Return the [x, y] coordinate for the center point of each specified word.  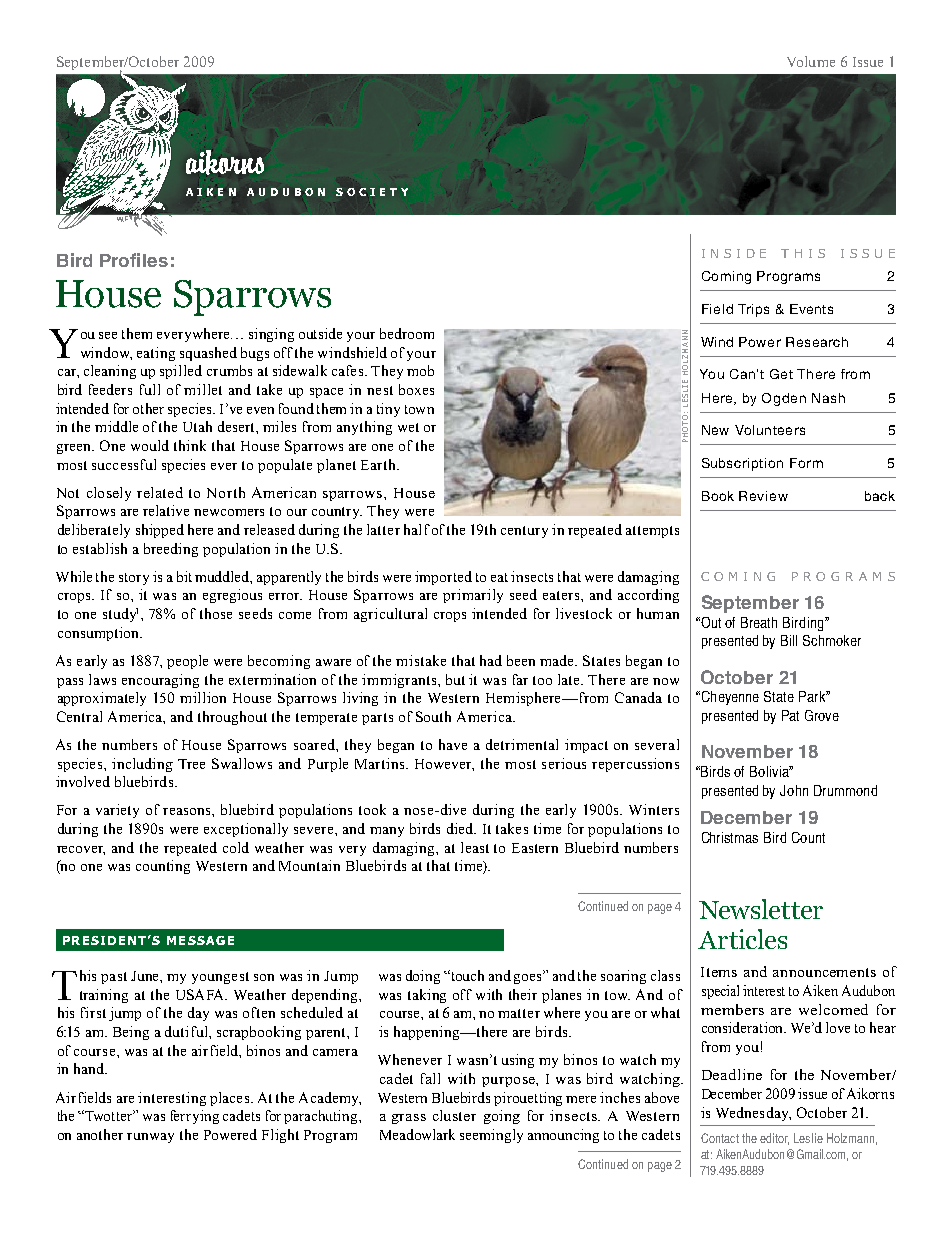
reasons [188, 811]
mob [420, 370]
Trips [753, 310]
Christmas [730, 837]
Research [817, 342]
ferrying [195, 1117]
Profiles [134, 260]
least [475, 847]
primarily [473, 596]
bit [184, 576]
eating [156, 354]
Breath [759, 622]
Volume [811, 61]
